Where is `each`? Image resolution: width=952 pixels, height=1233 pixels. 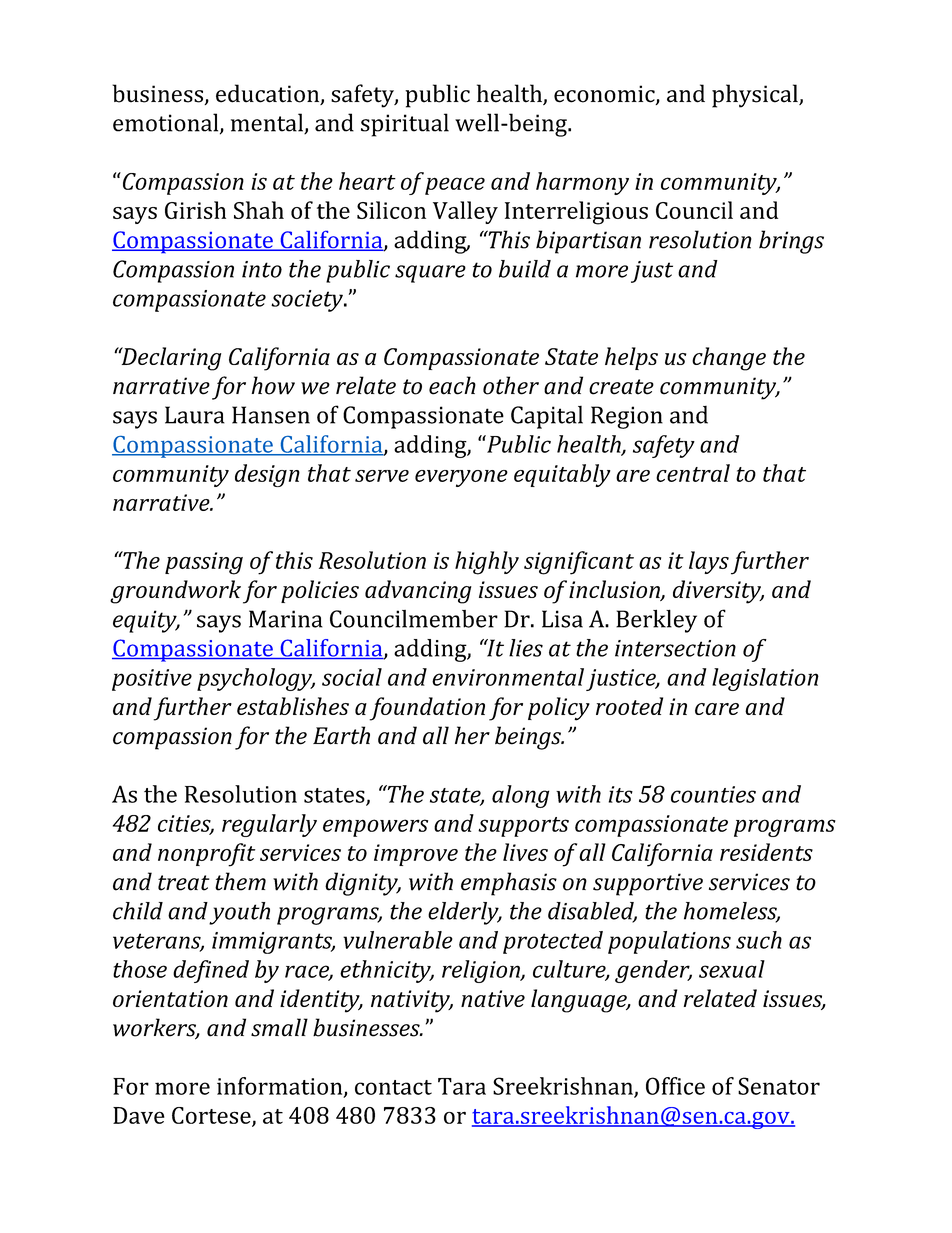
each is located at coordinates (452, 385).
